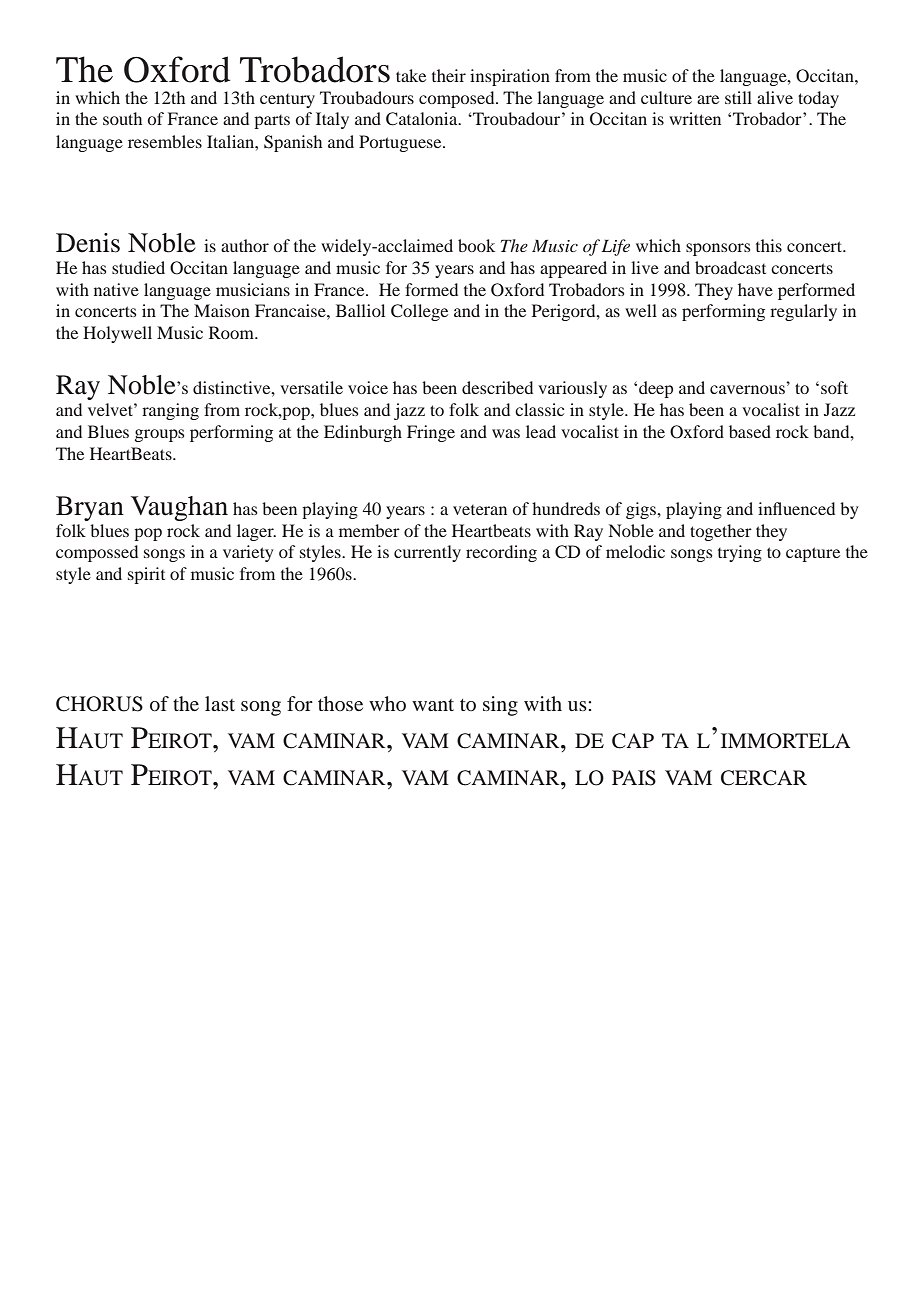 The width and height of the page is (924, 1308). I want to click on PAIS, so click(634, 778).
